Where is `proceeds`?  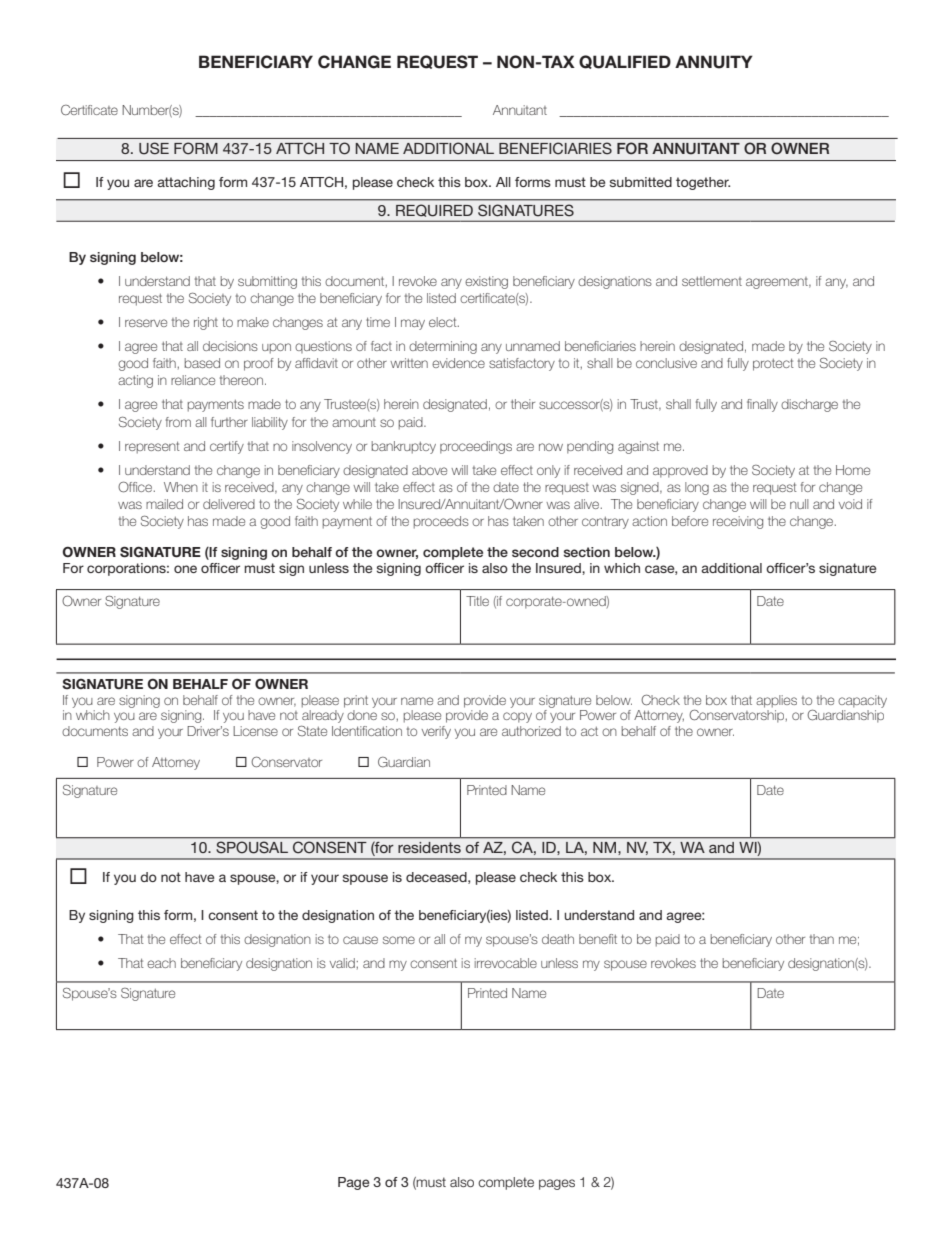 proceeds is located at coordinates (441, 522).
